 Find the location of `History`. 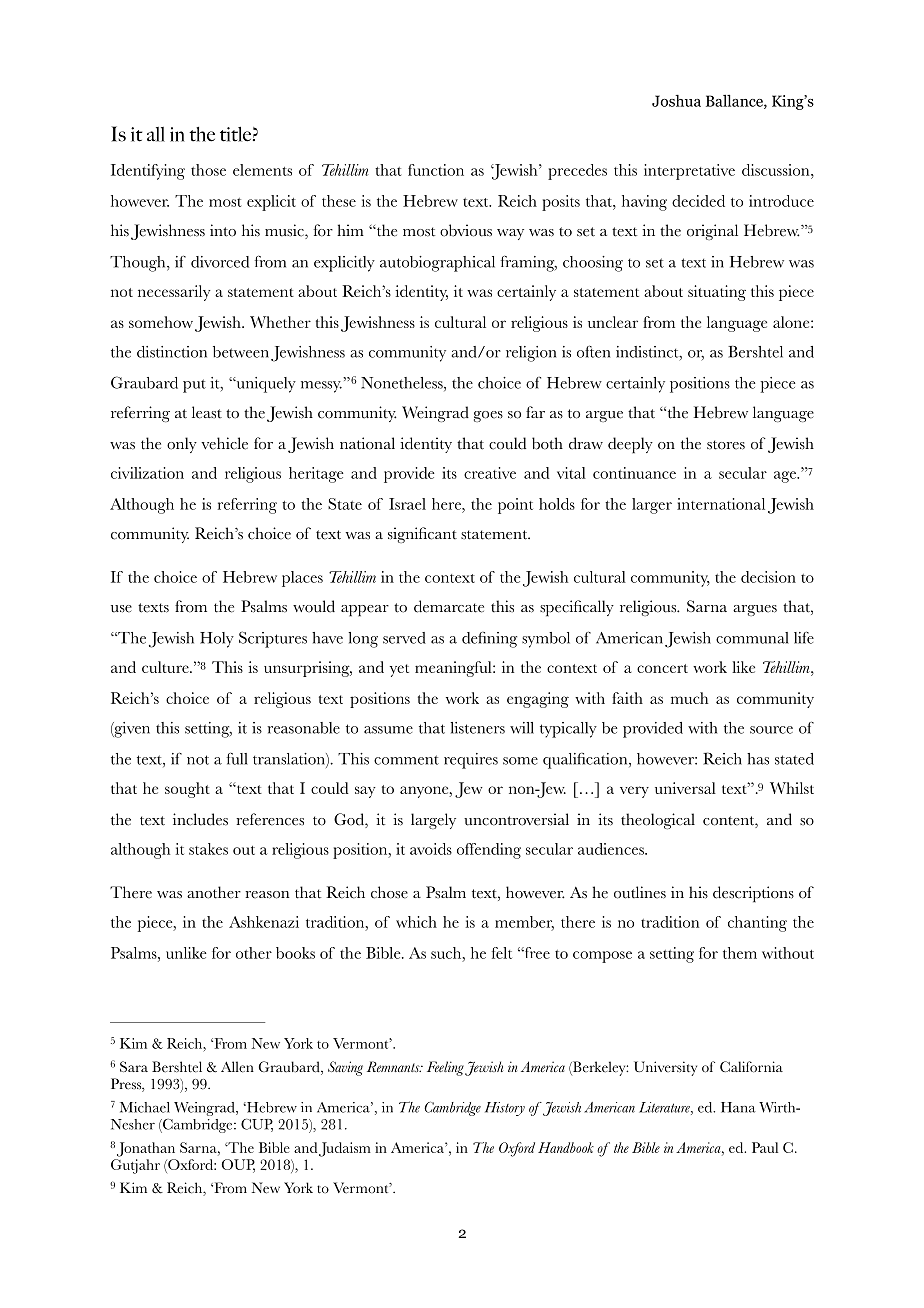

History is located at coordinates (505, 1109).
